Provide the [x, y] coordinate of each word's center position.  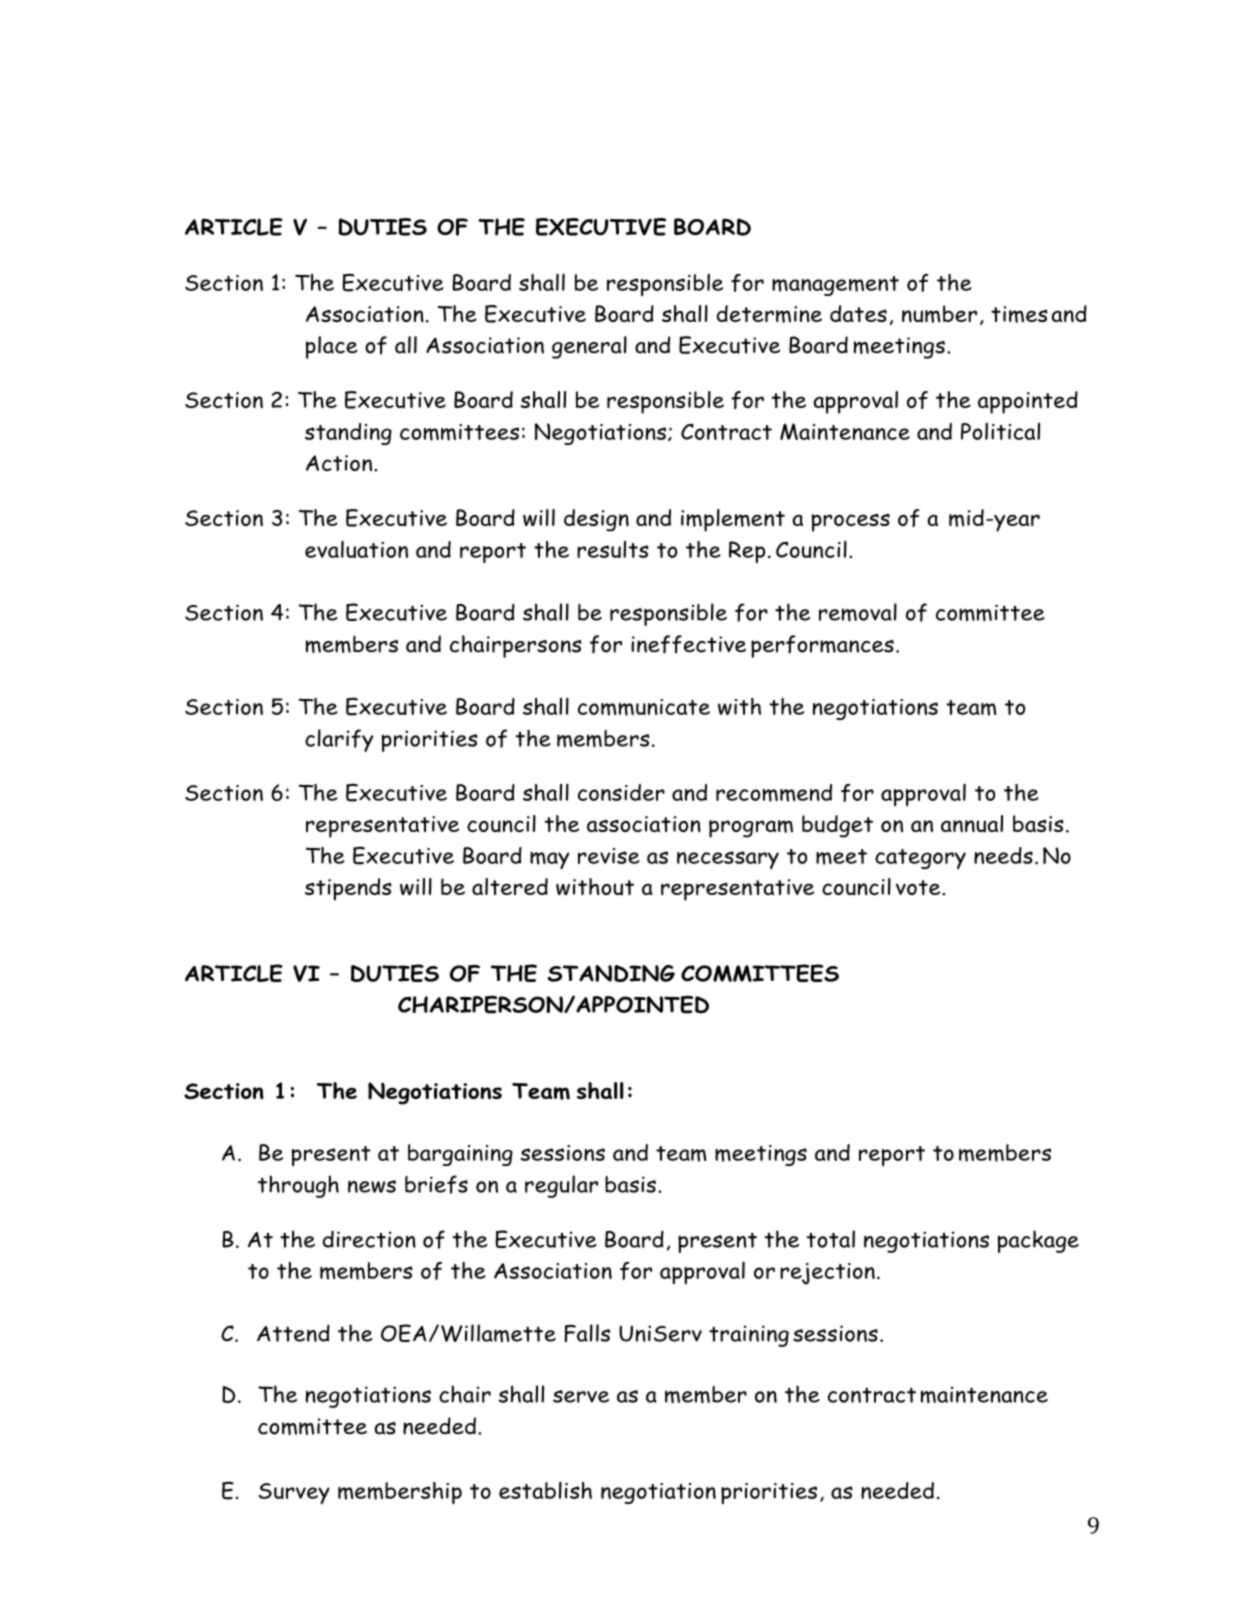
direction [369, 1239]
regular [561, 1186]
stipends [348, 889]
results [613, 549]
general [589, 347]
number [939, 314]
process [851, 523]
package [1038, 1241]
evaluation [356, 549]
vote [919, 887]
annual [972, 824]
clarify [339, 740]
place [331, 347]
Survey [294, 1493]
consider [621, 792]
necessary [728, 860]
